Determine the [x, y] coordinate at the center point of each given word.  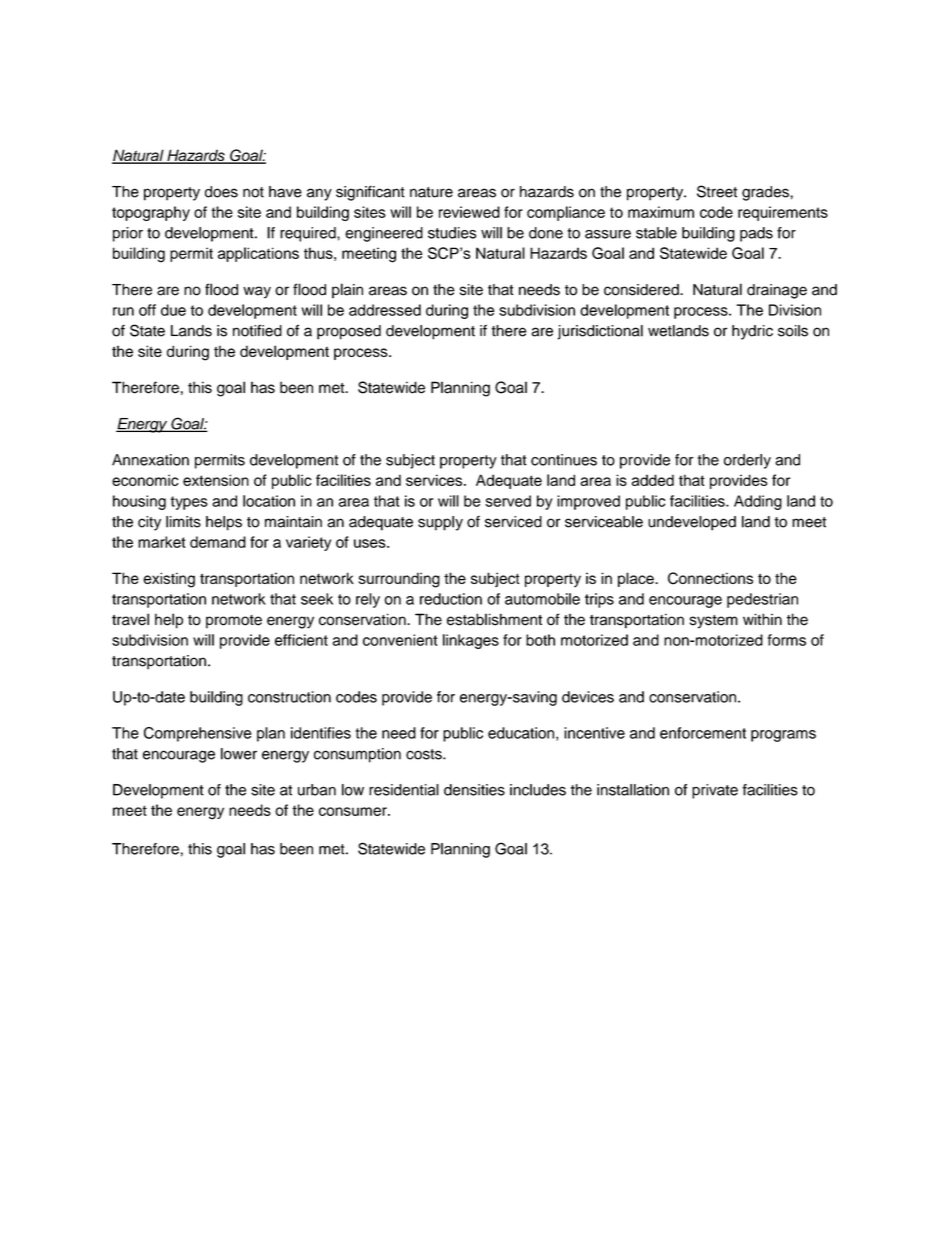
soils [793, 331]
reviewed [469, 212]
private [715, 791]
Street [717, 191]
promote [234, 622]
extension [216, 480]
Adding [758, 502]
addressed [385, 310]
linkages [471, 641]
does [221, 192]
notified [257, 330]
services [435, 480]
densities [474, 790]
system [714, 622]
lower [239, 754]
